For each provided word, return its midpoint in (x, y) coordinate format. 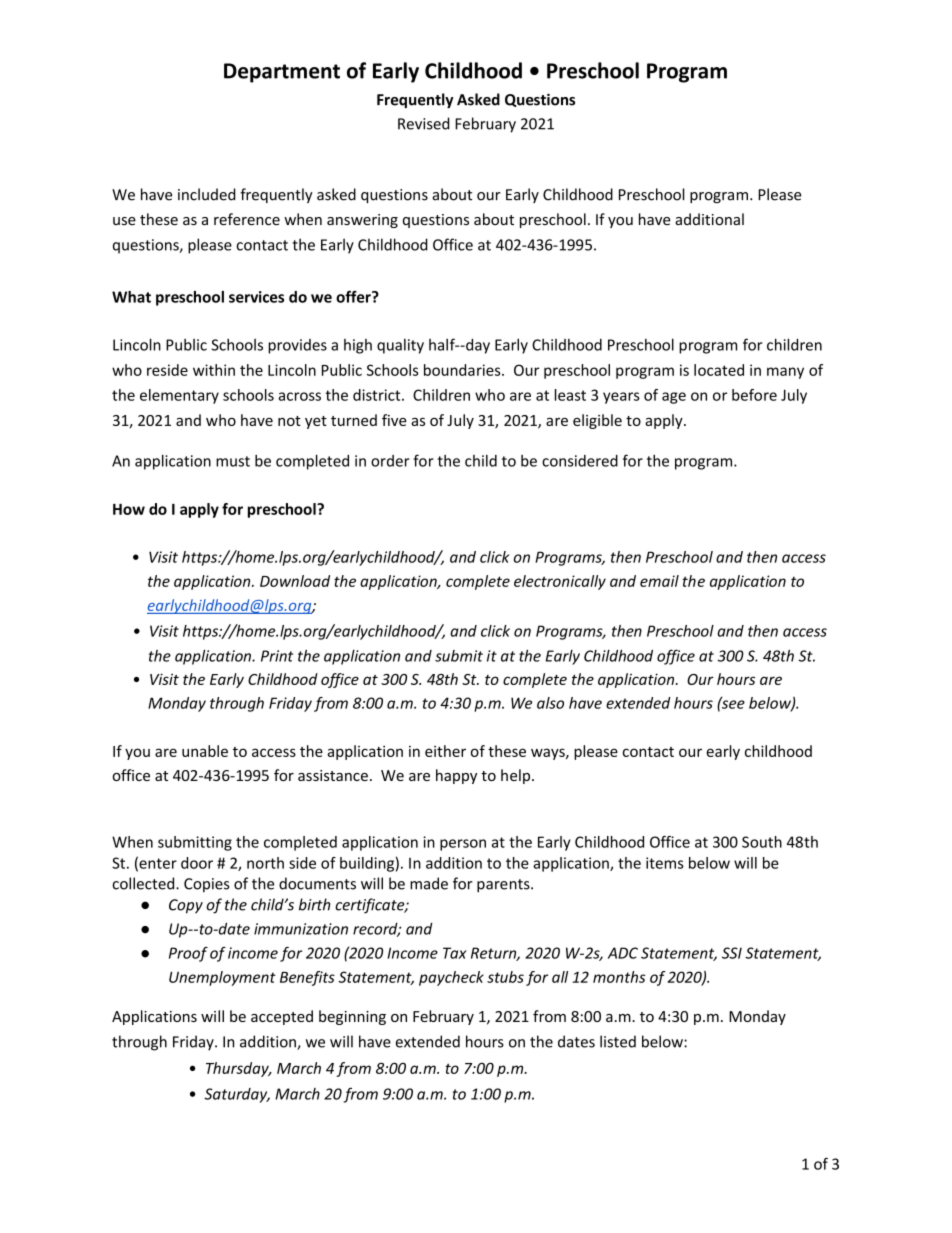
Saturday (237, 1095)
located (719, 370)
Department (282, 73)
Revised (424, 123)
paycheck (451, 978)
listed (618, 1041)
